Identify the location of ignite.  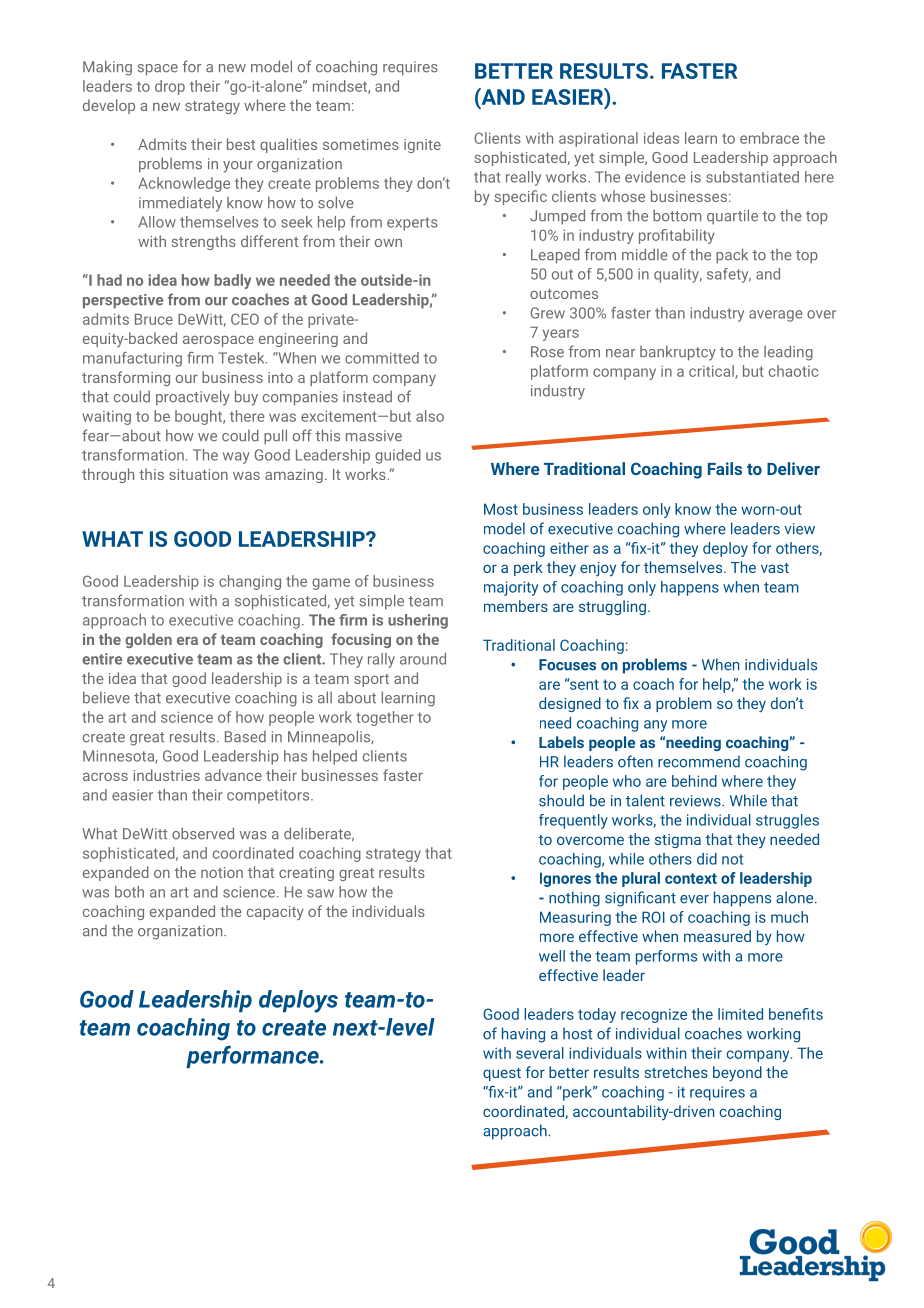
(422, 146).
